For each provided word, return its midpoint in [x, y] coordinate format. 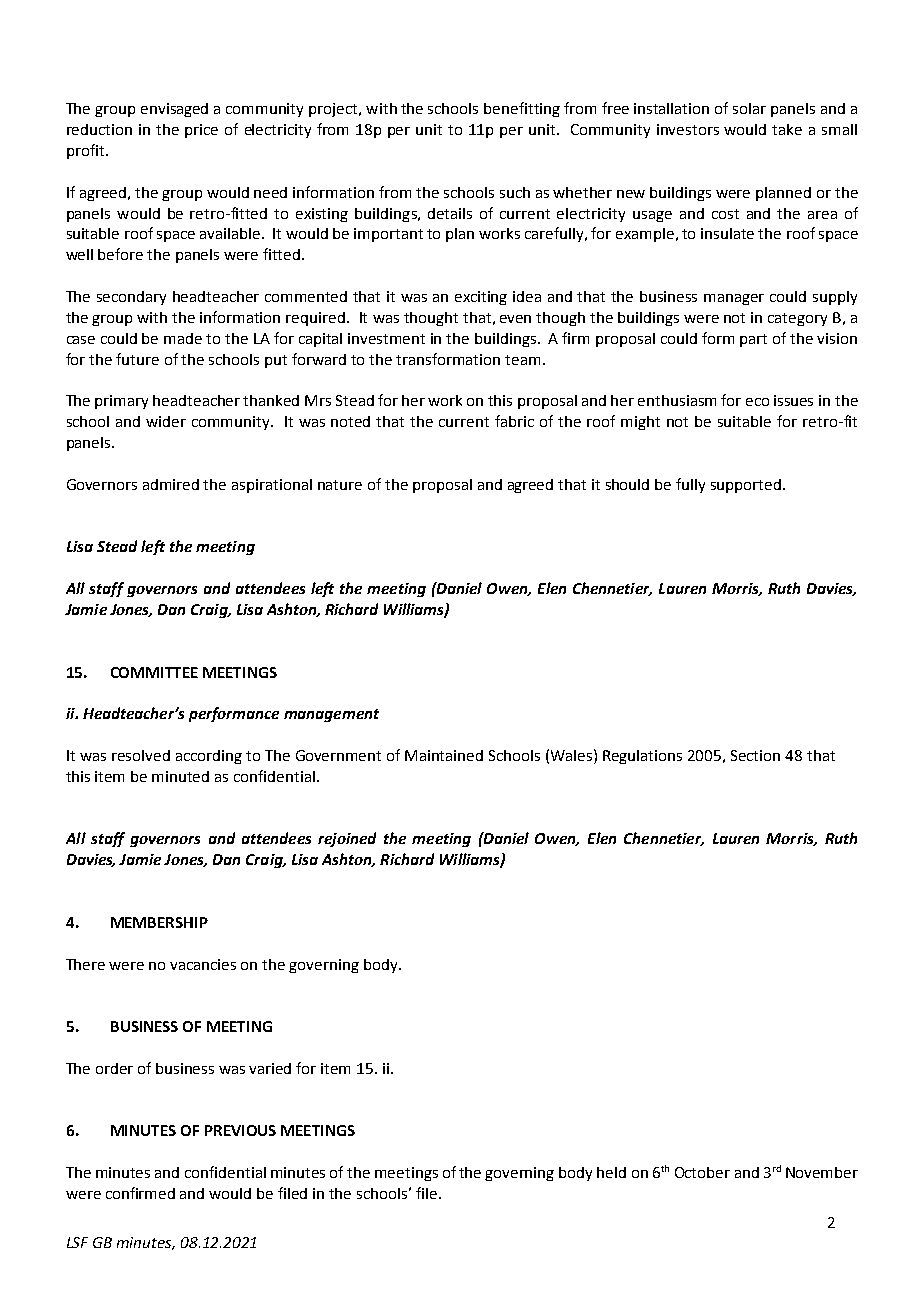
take [787, 129]
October [702, 1172]
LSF [77, 1242]
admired [171, 484]
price [201, 131]
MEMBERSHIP [159, 922]
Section [755, 755]
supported [746, 486]
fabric [514, 421]
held [611, 1172]
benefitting [522, 109]
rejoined [347, 839]
